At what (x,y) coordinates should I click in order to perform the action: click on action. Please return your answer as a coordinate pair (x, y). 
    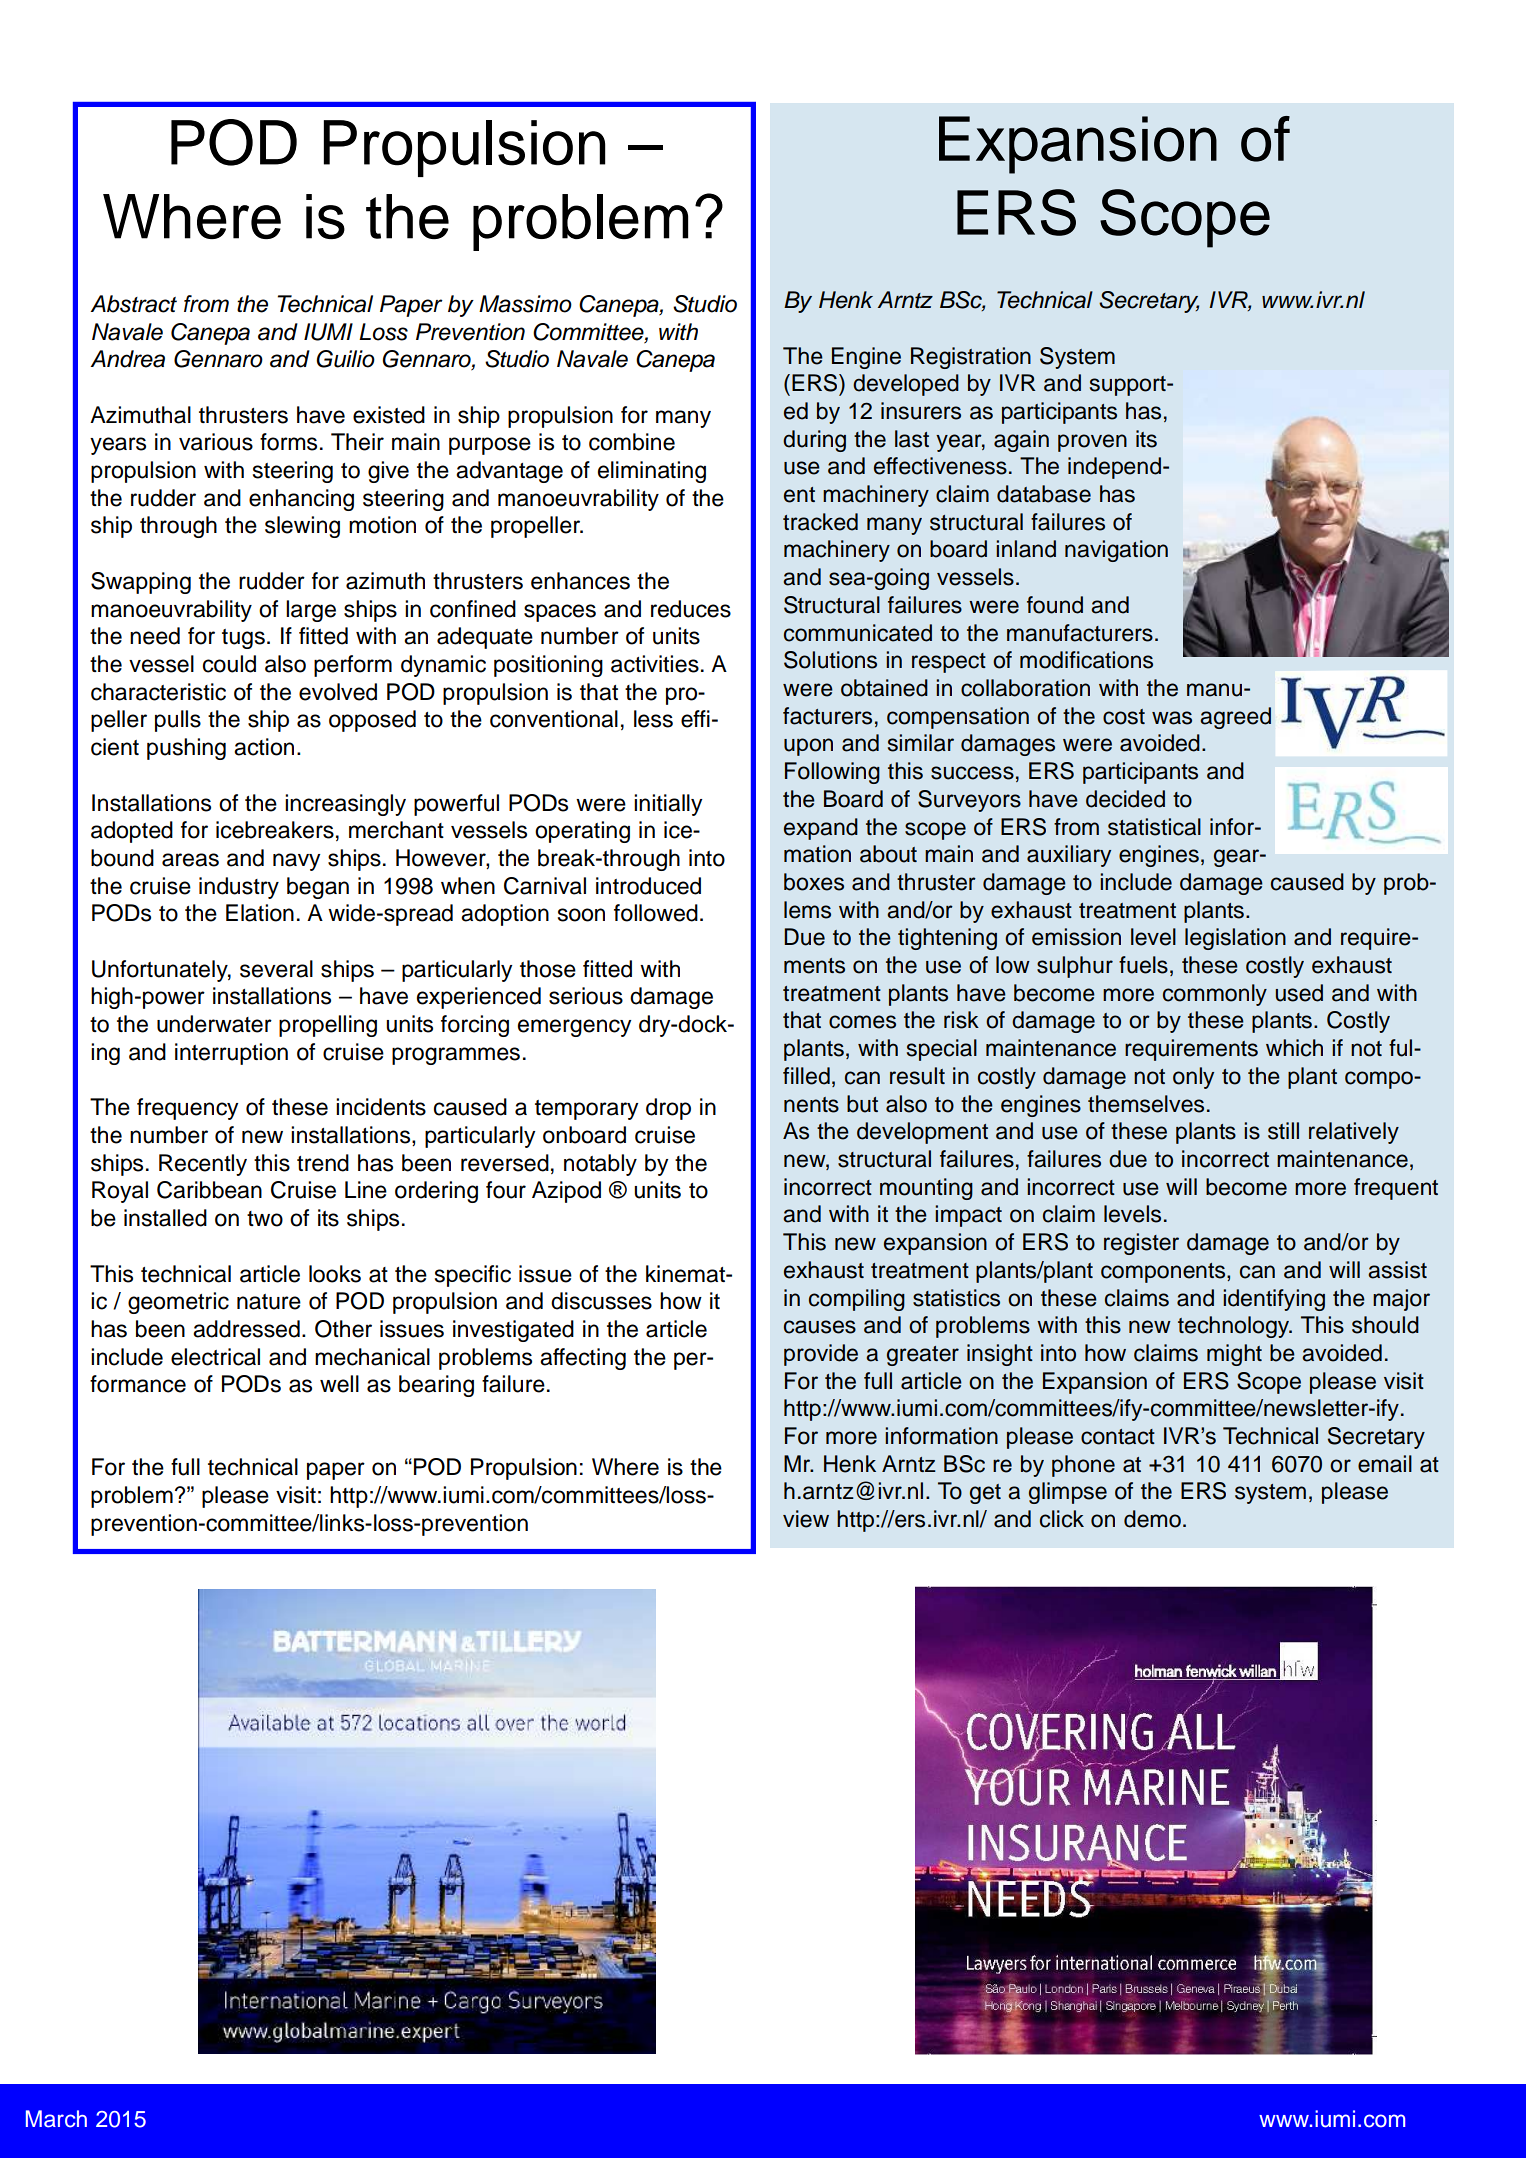
    Looking at the image, I should click on (264, 747).
